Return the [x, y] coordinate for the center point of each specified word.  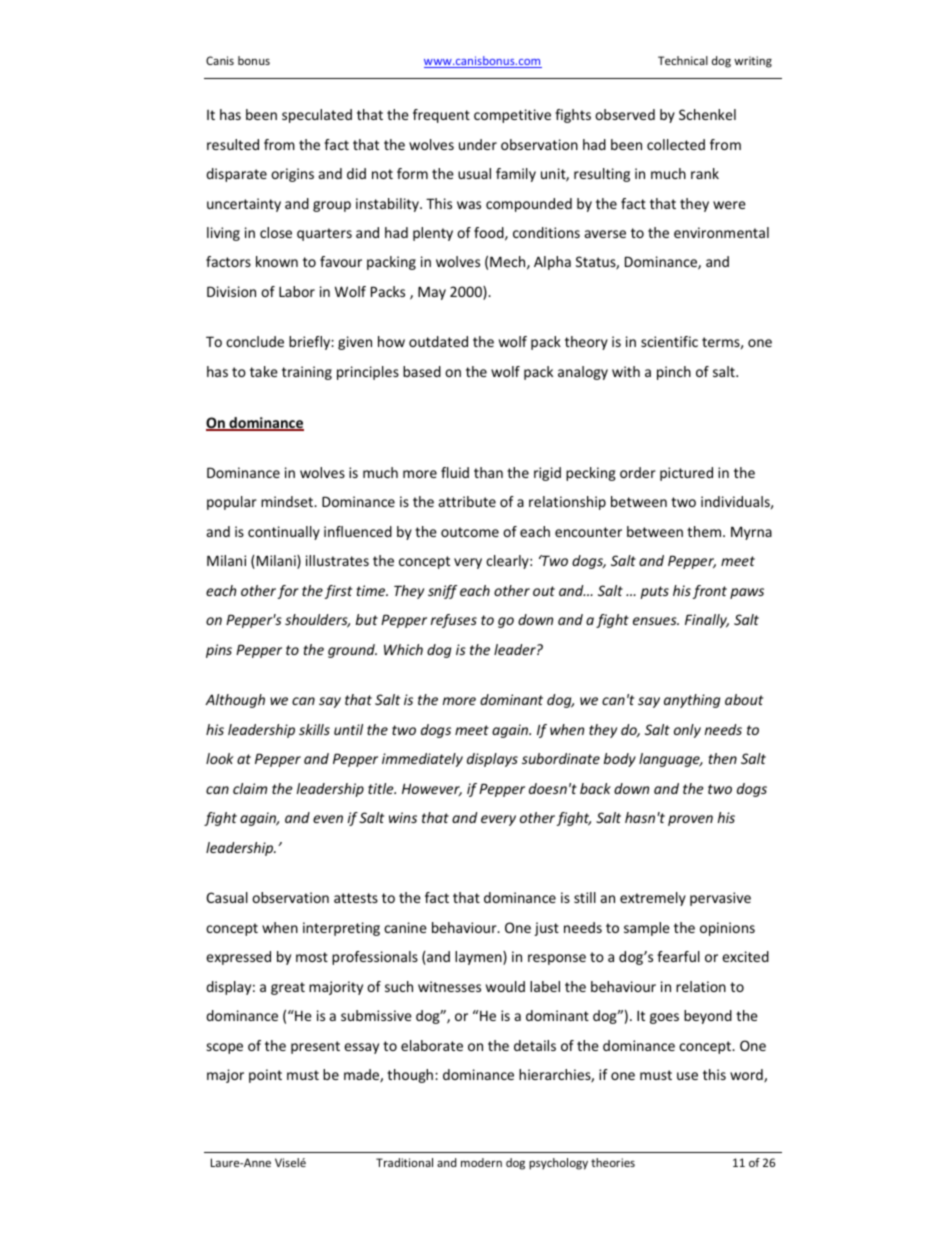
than [488, 472]
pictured [686, 474]
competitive [512, 116]
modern [481, 1162]
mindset [288, 501]
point [265, 1076]
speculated [317, 116]
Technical [683, 60]
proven [690, 820]
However [432, 789]
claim [250, 788]
